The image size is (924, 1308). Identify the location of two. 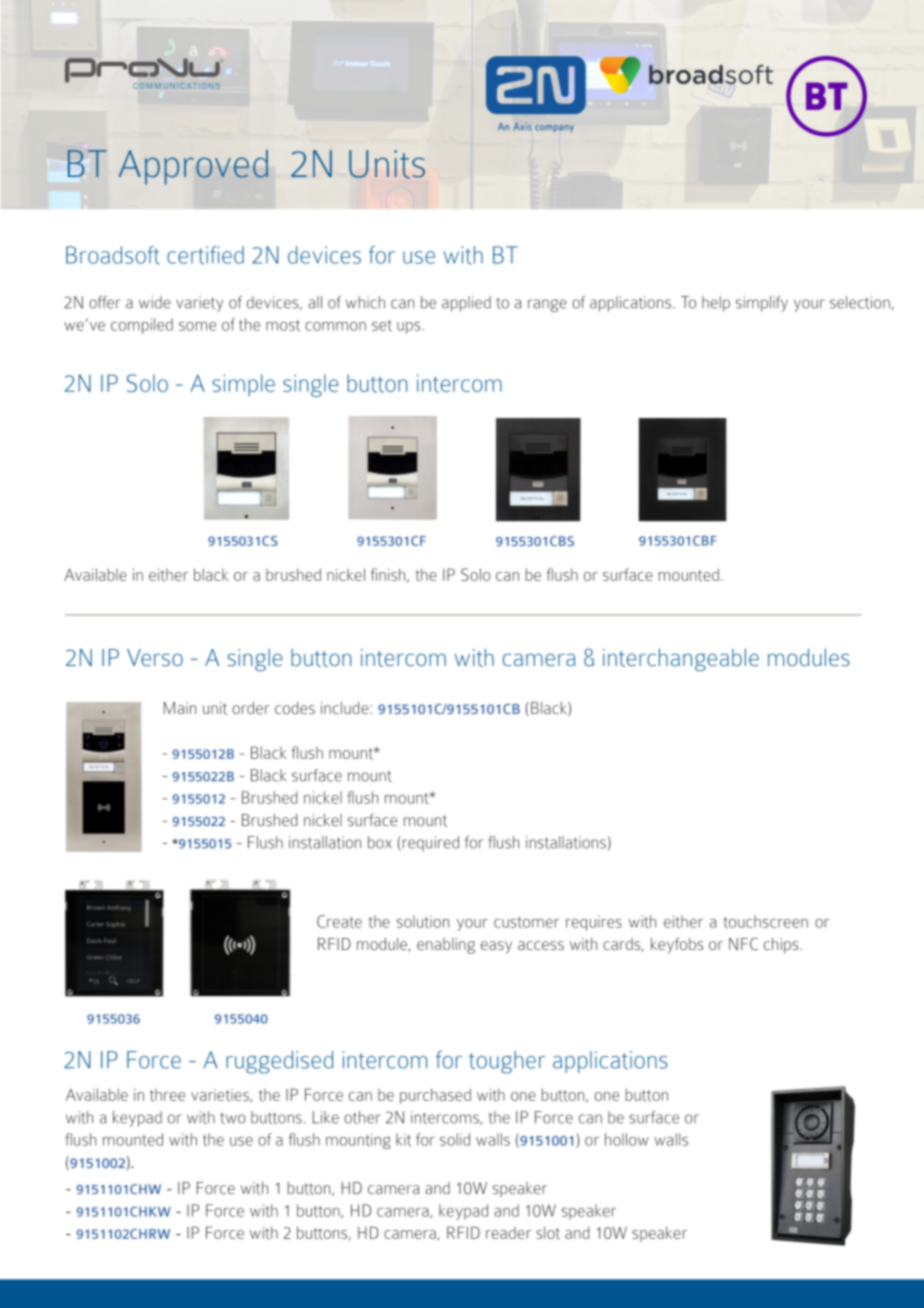
(232, 1118).
